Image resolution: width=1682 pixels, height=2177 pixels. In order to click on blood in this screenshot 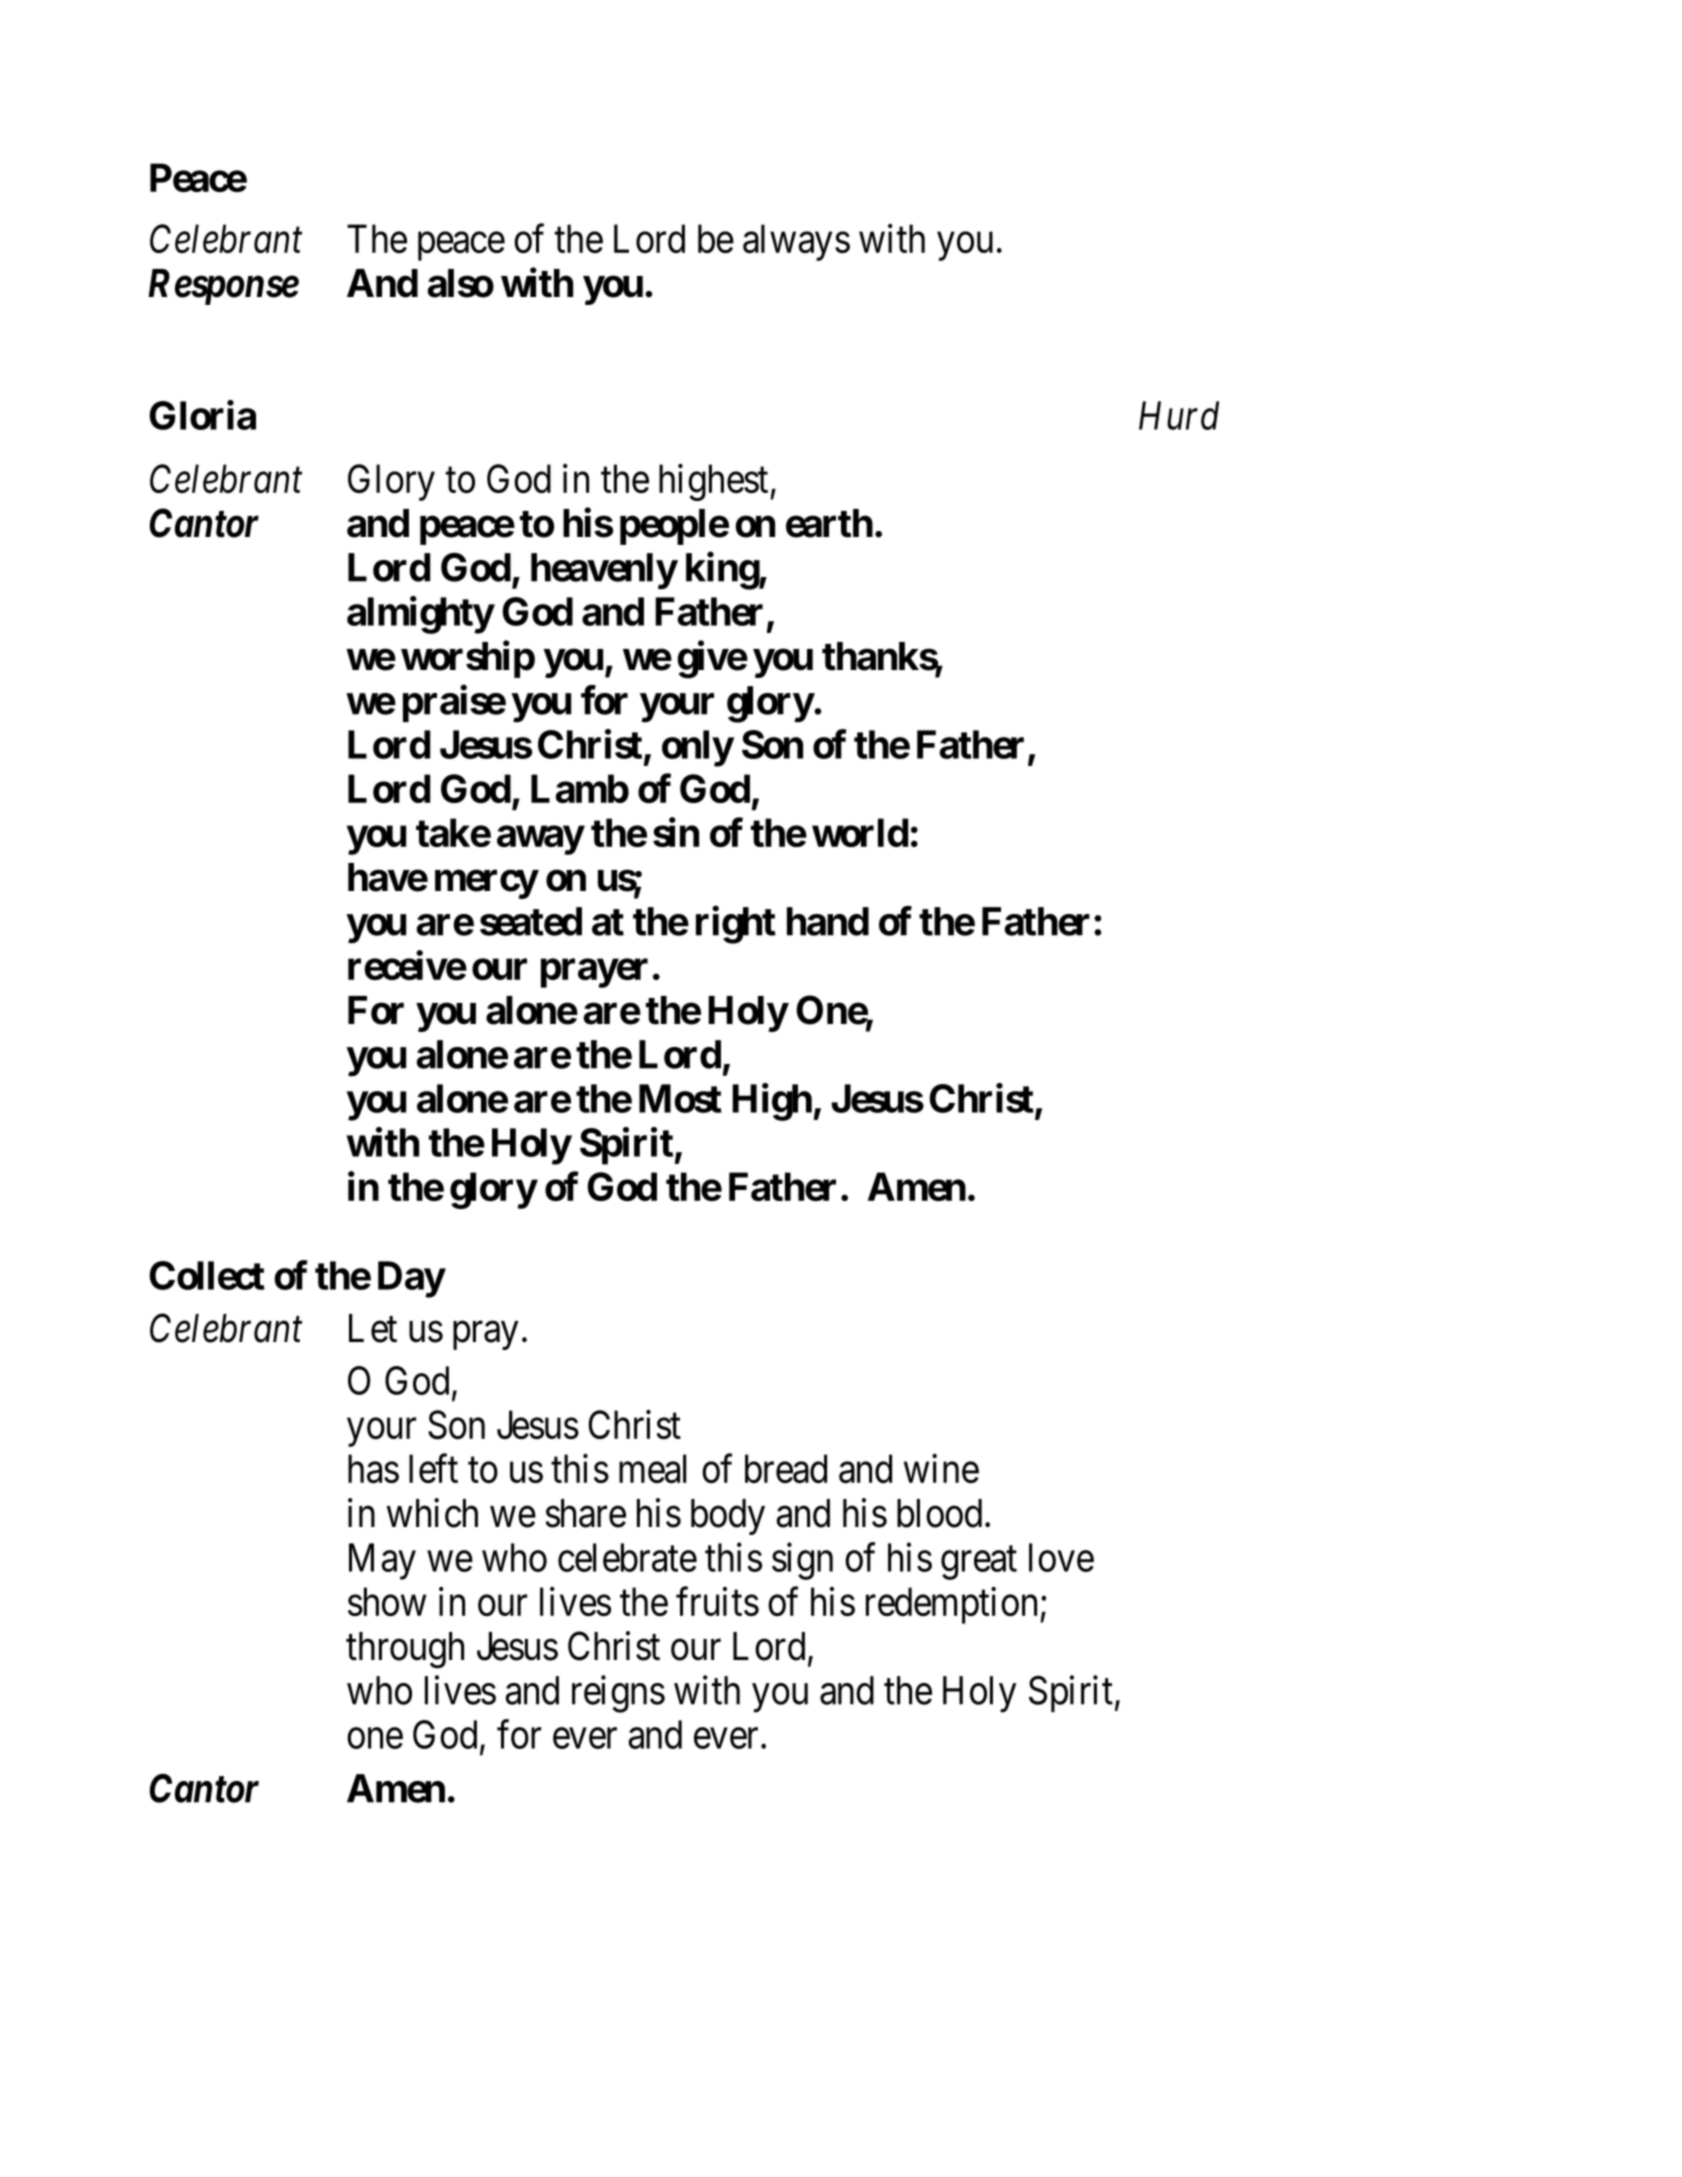, I will do `click(939, 1513)`.
